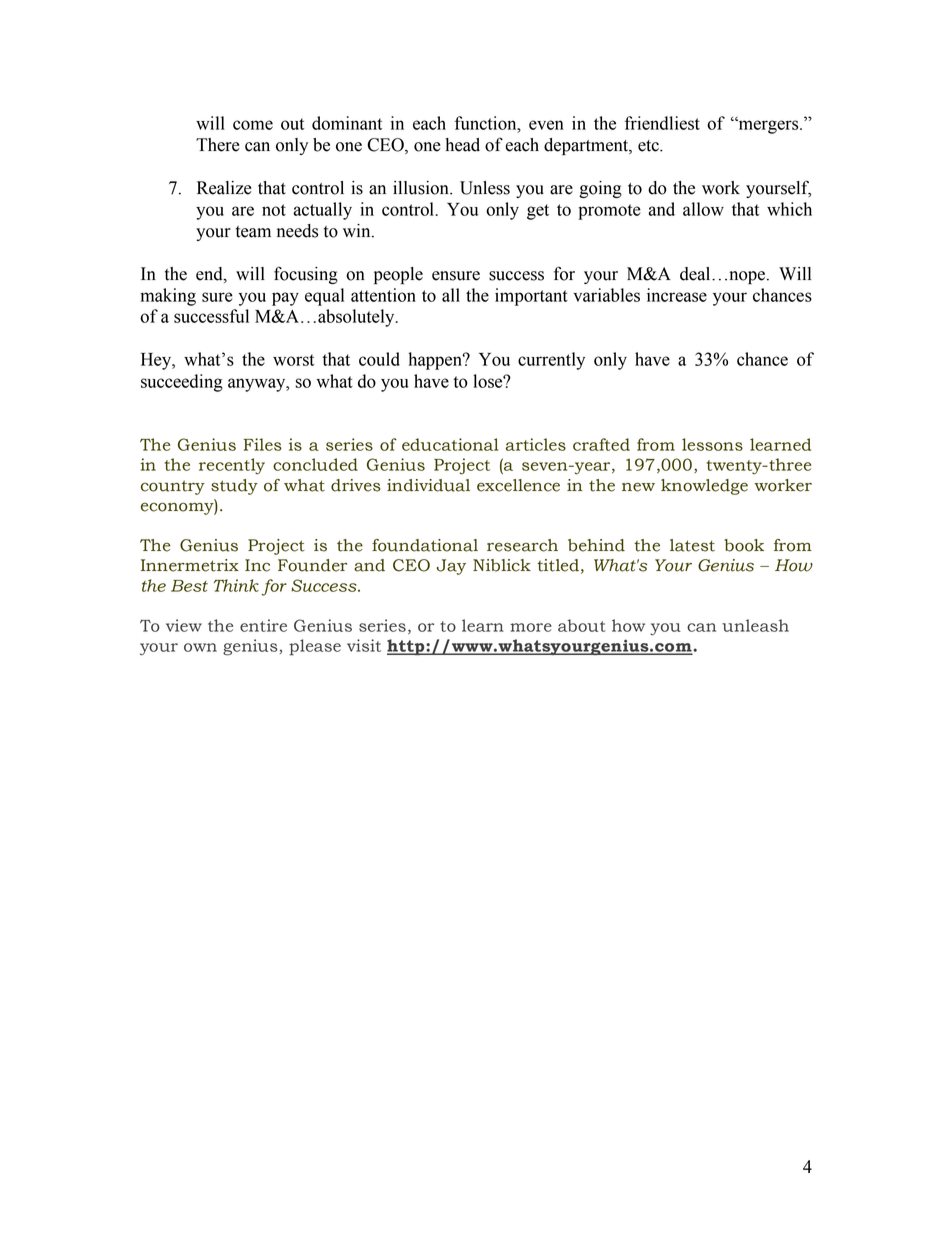  What do you see at coordinates (518, 485) in the page?
I see `excellence` at bounding box center [518, 485].
